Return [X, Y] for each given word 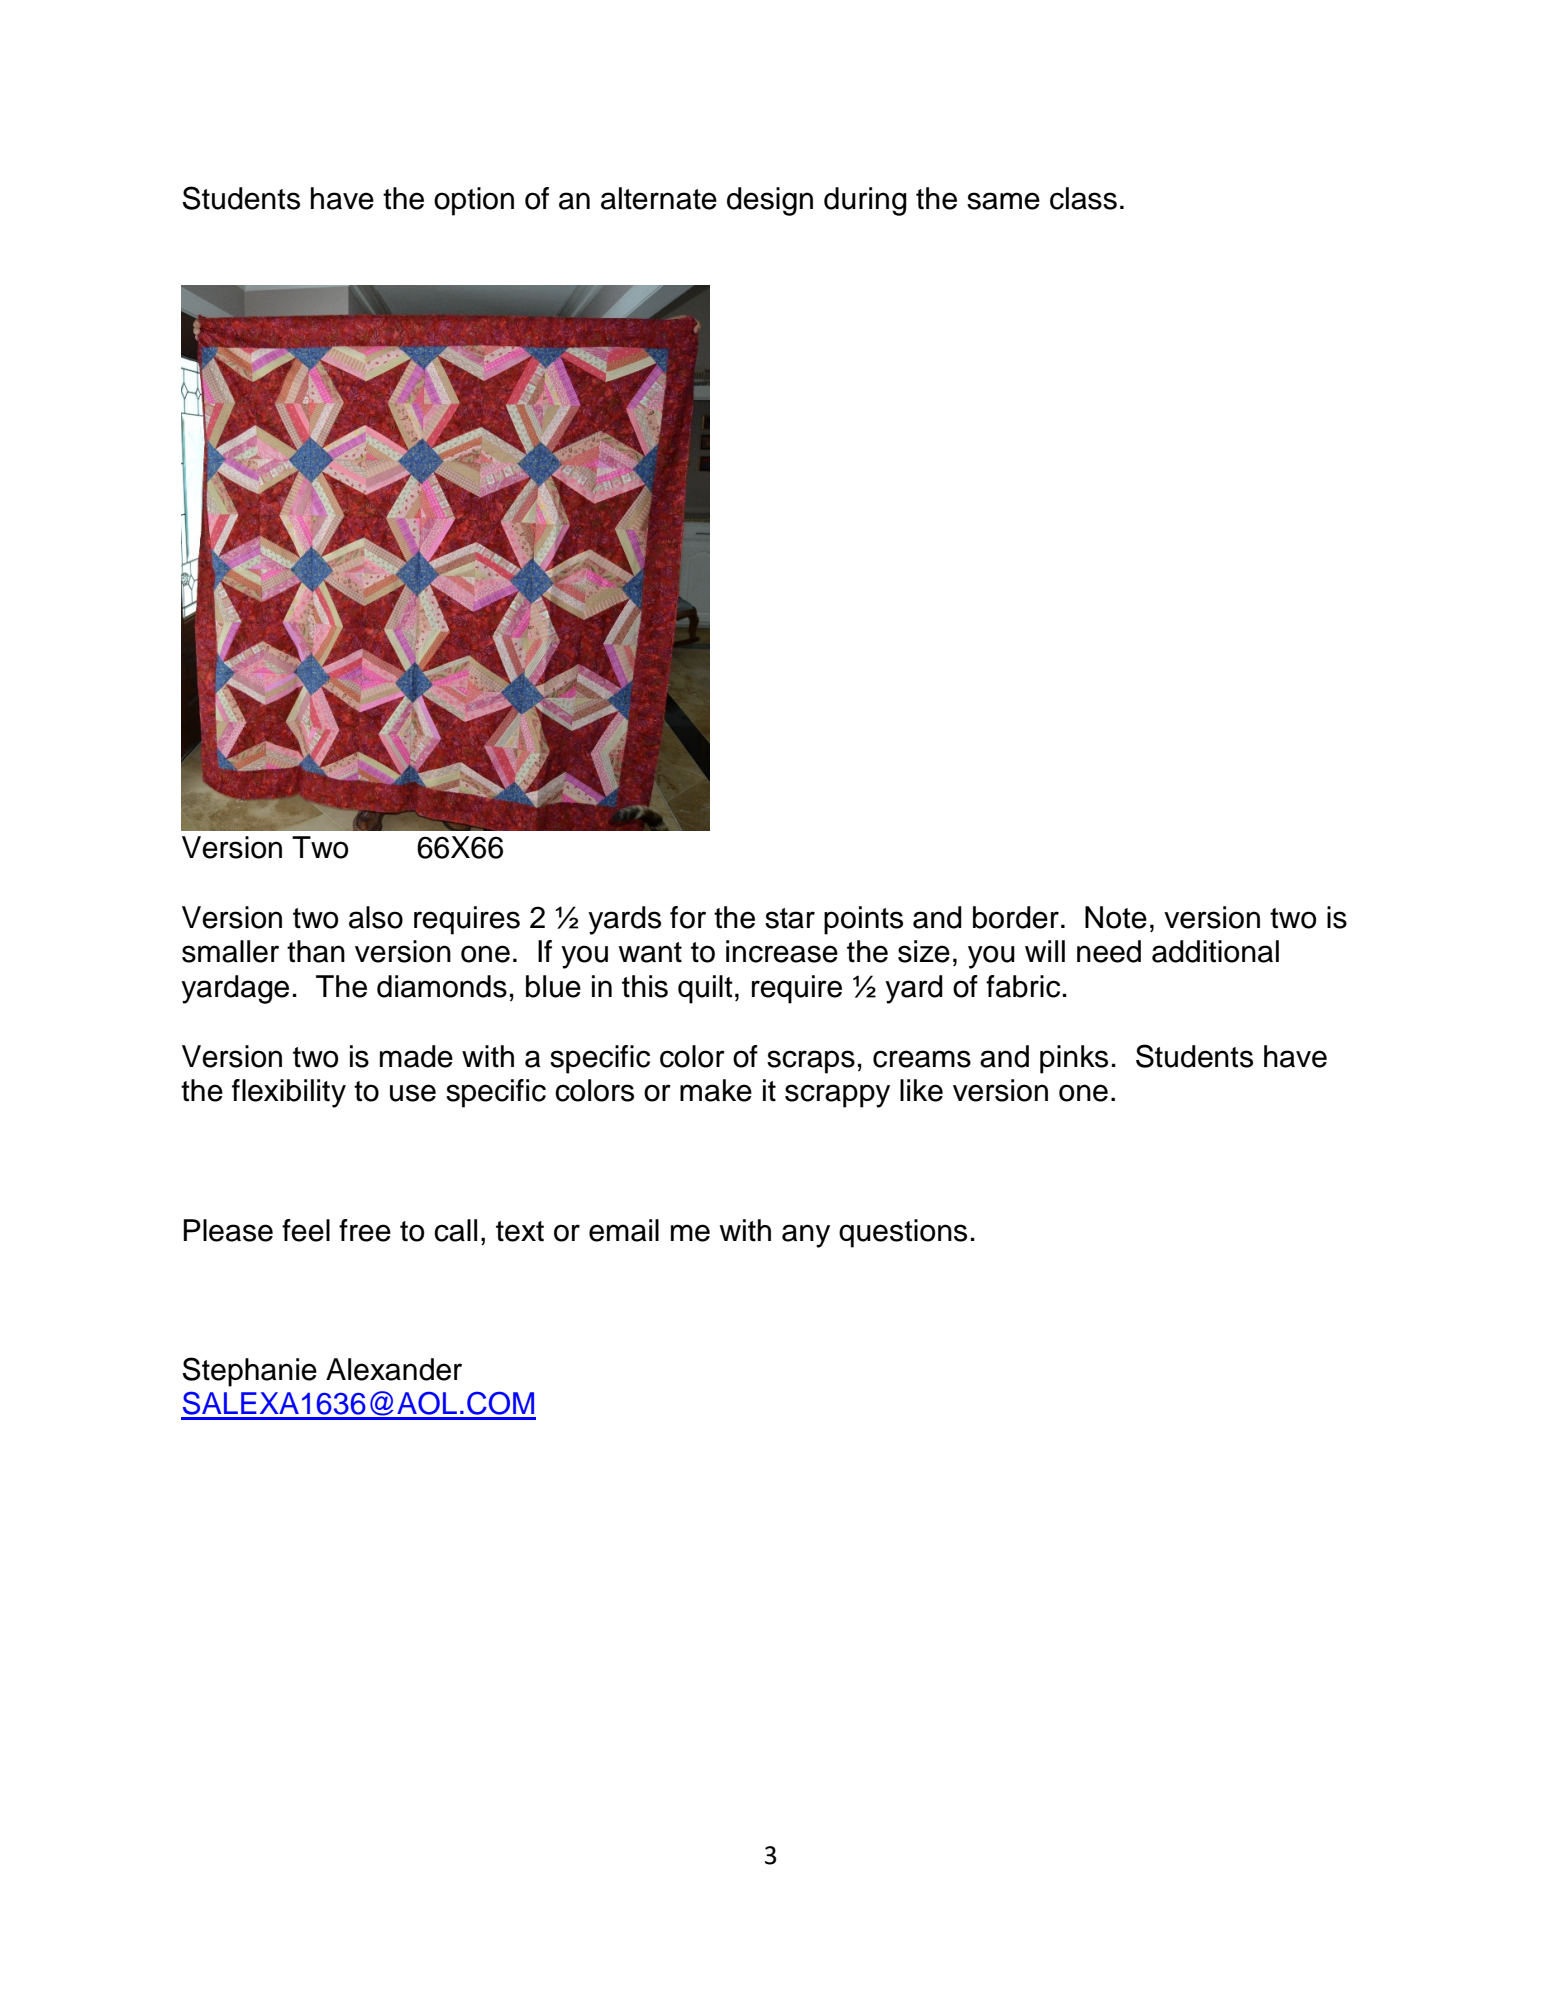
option [474, 201]
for [688, 917]
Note [1116, 917]
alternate [659, 198]
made [416, 1056]
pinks [1074, 1059]
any [806, 1236]
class [1083, 198]
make [716, 1090]
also [376, 917]
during [865, 201]
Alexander [394, 1369]
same [1003, 201]
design [770, 201]
